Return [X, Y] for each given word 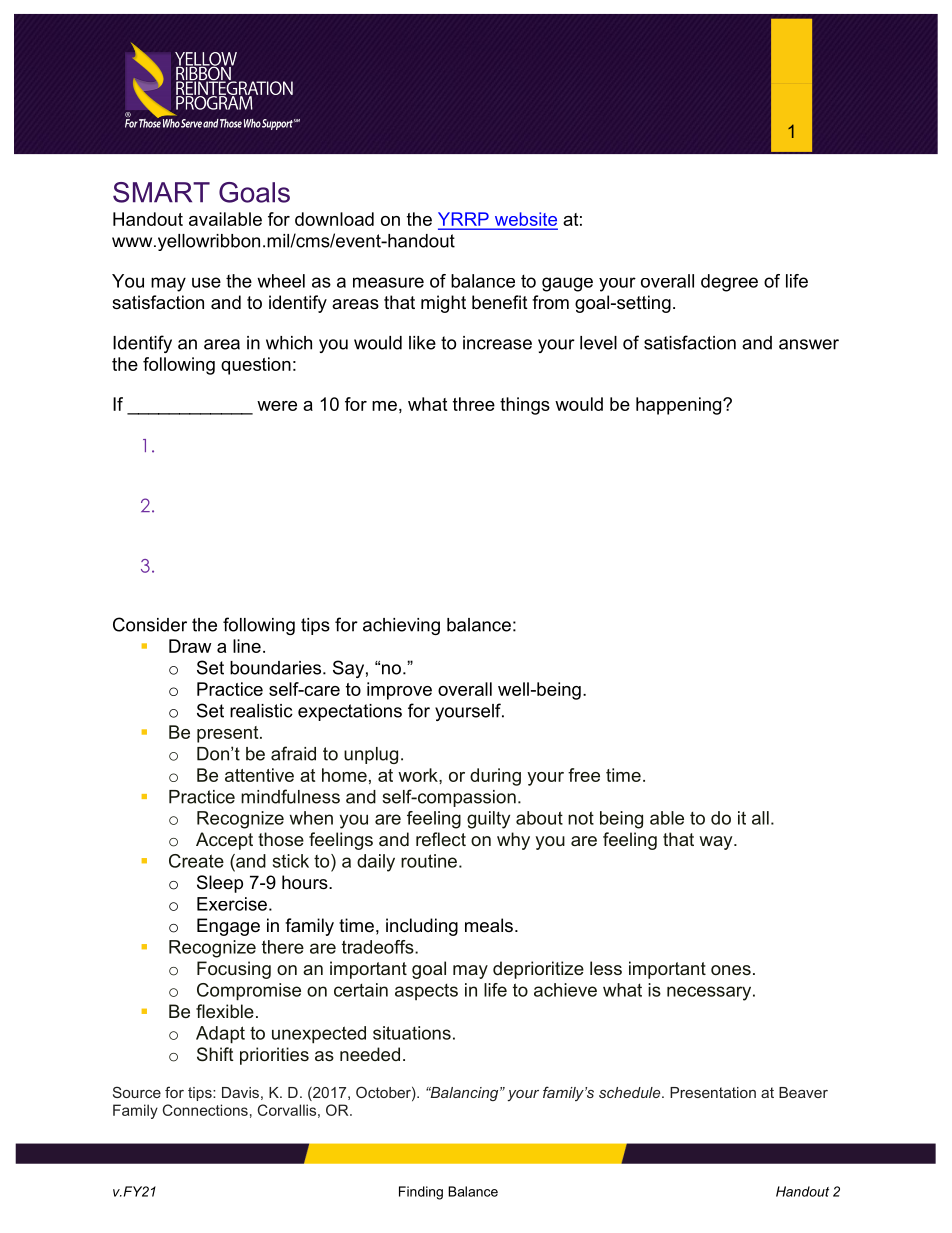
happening [680, 406]
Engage [228, 927]
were [277, 406]
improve [399, 691]
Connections [205, 1110]
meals [489, 925]
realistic [261, 711]
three [474, 404]
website [525, 220]
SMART [161, 192]
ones [731, 970]
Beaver [803, 1092]
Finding [421, 1193]
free [584, 775]
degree [729, 283]
